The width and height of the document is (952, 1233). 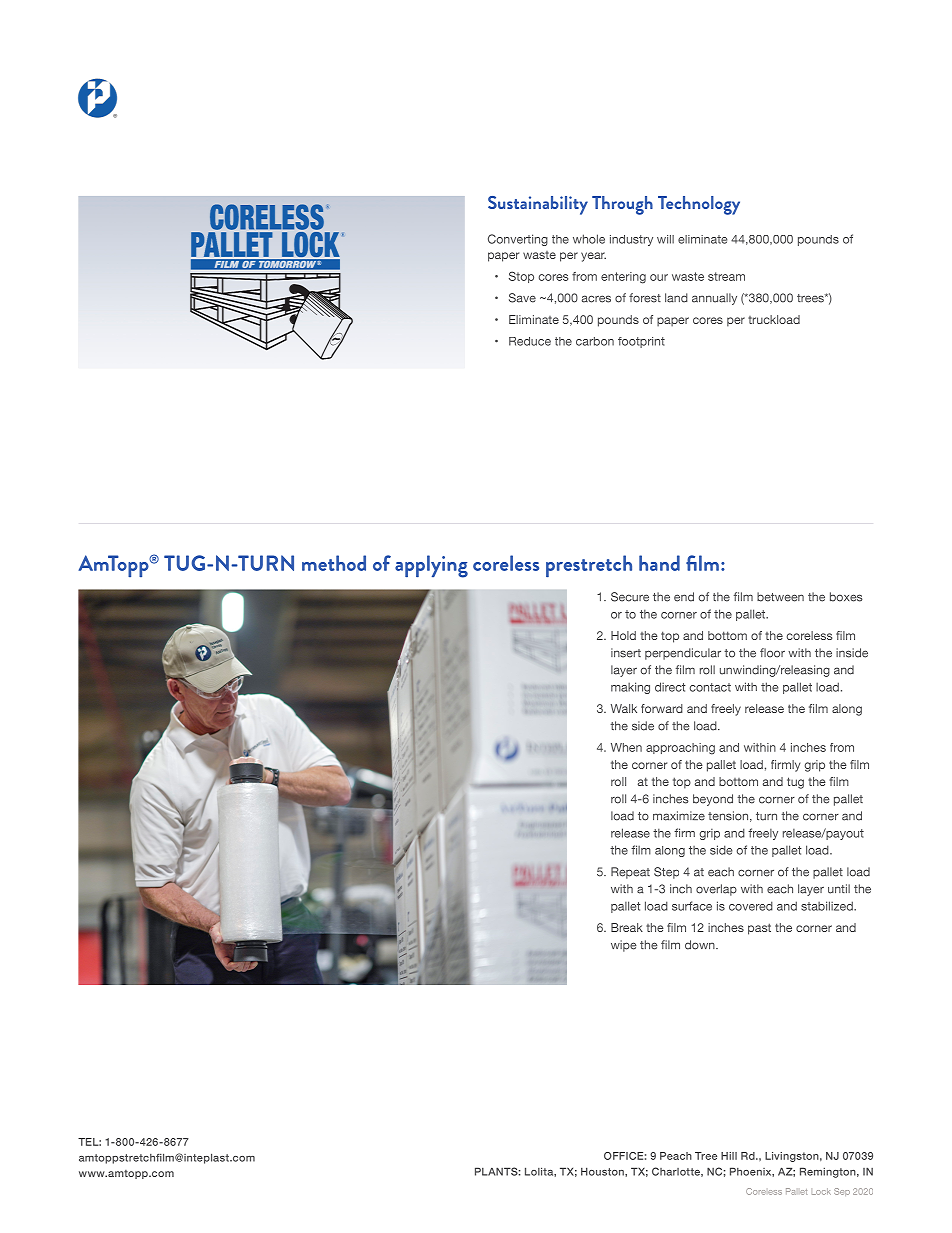 I want to click on carbon, so click(x=595, y=341).
